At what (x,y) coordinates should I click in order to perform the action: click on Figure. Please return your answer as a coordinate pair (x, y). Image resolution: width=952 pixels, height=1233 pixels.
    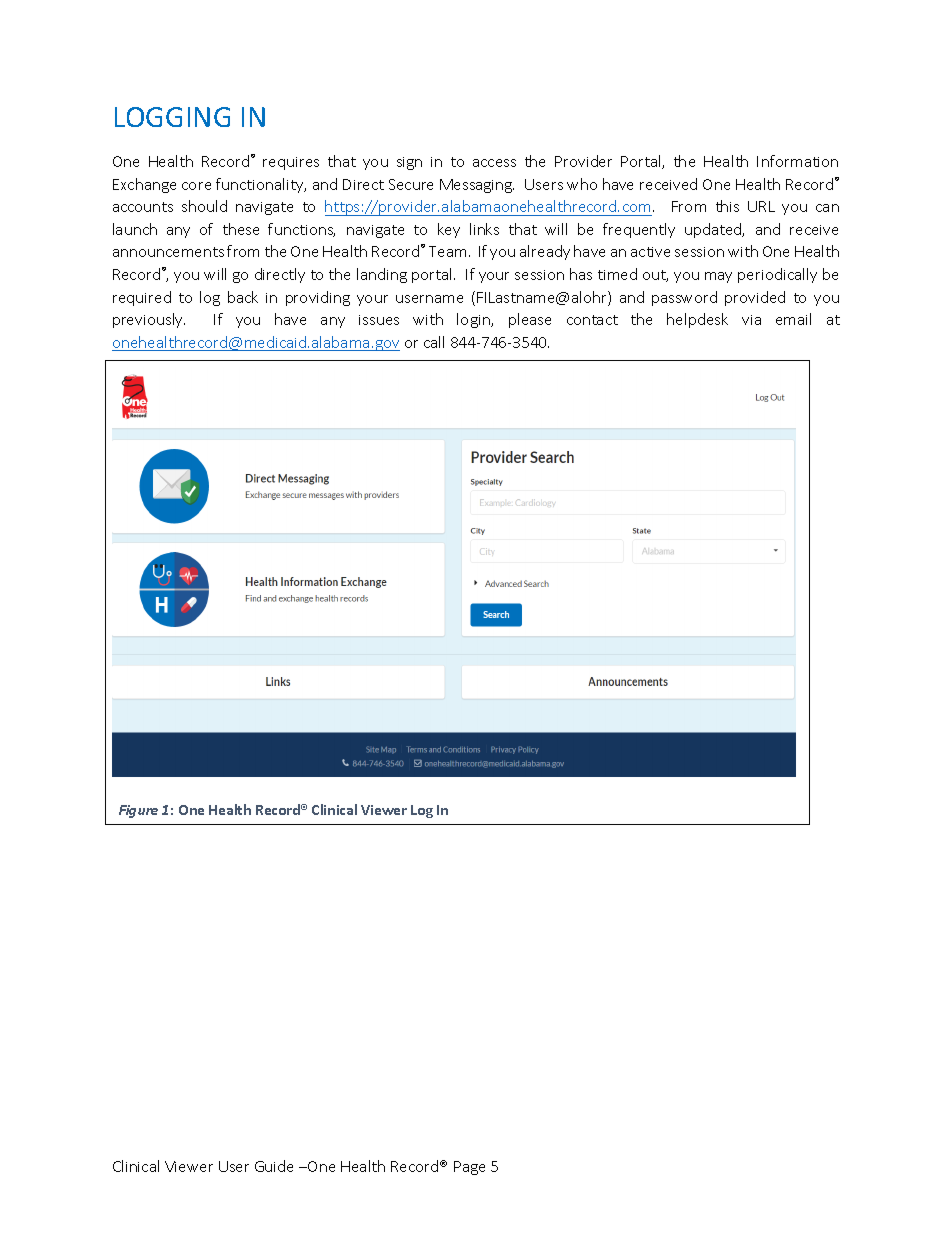
    Looking at the image, I should click on (138, 811).
